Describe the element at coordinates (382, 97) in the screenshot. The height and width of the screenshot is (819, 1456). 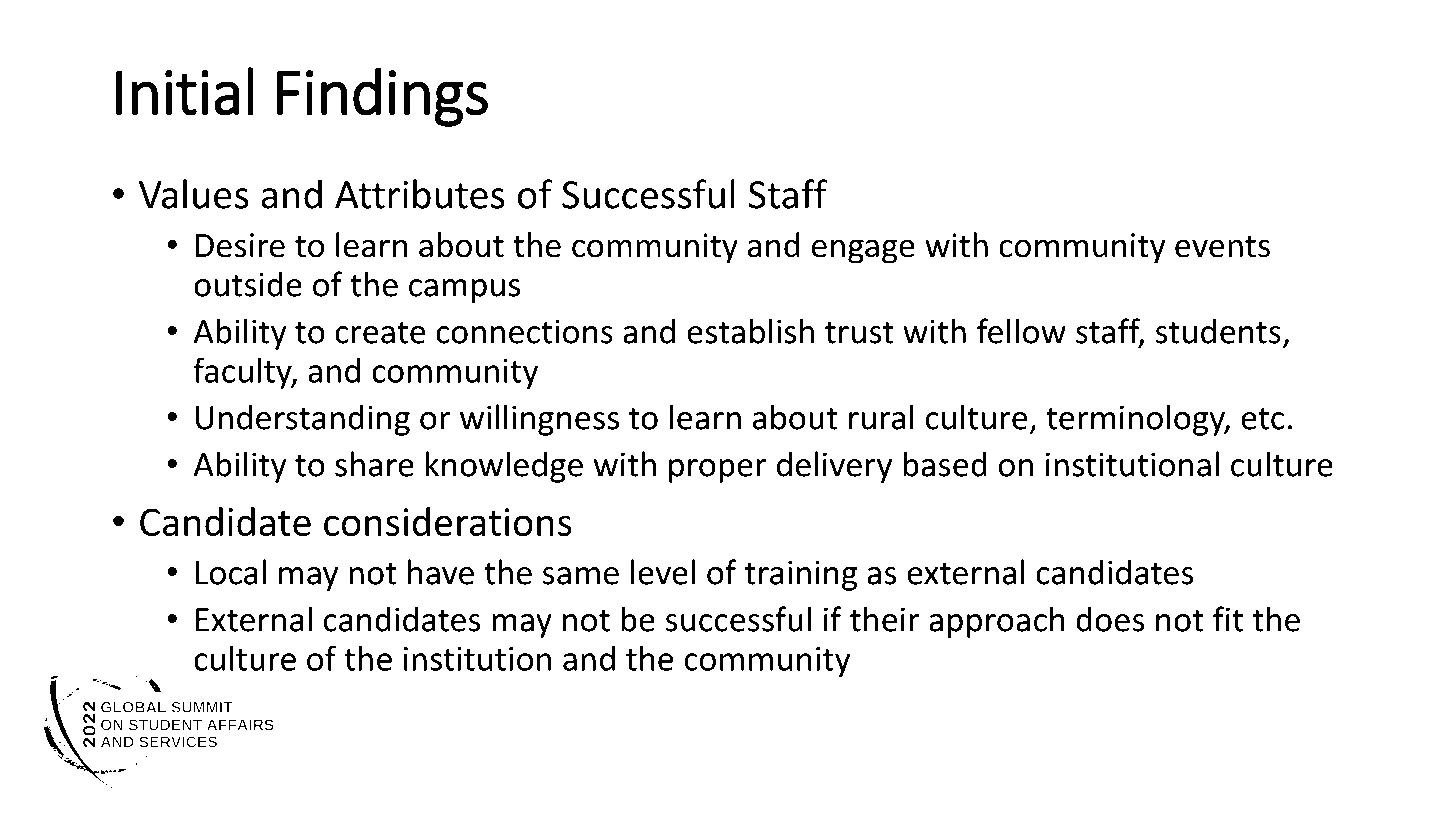
I see `Findings` at that location.
